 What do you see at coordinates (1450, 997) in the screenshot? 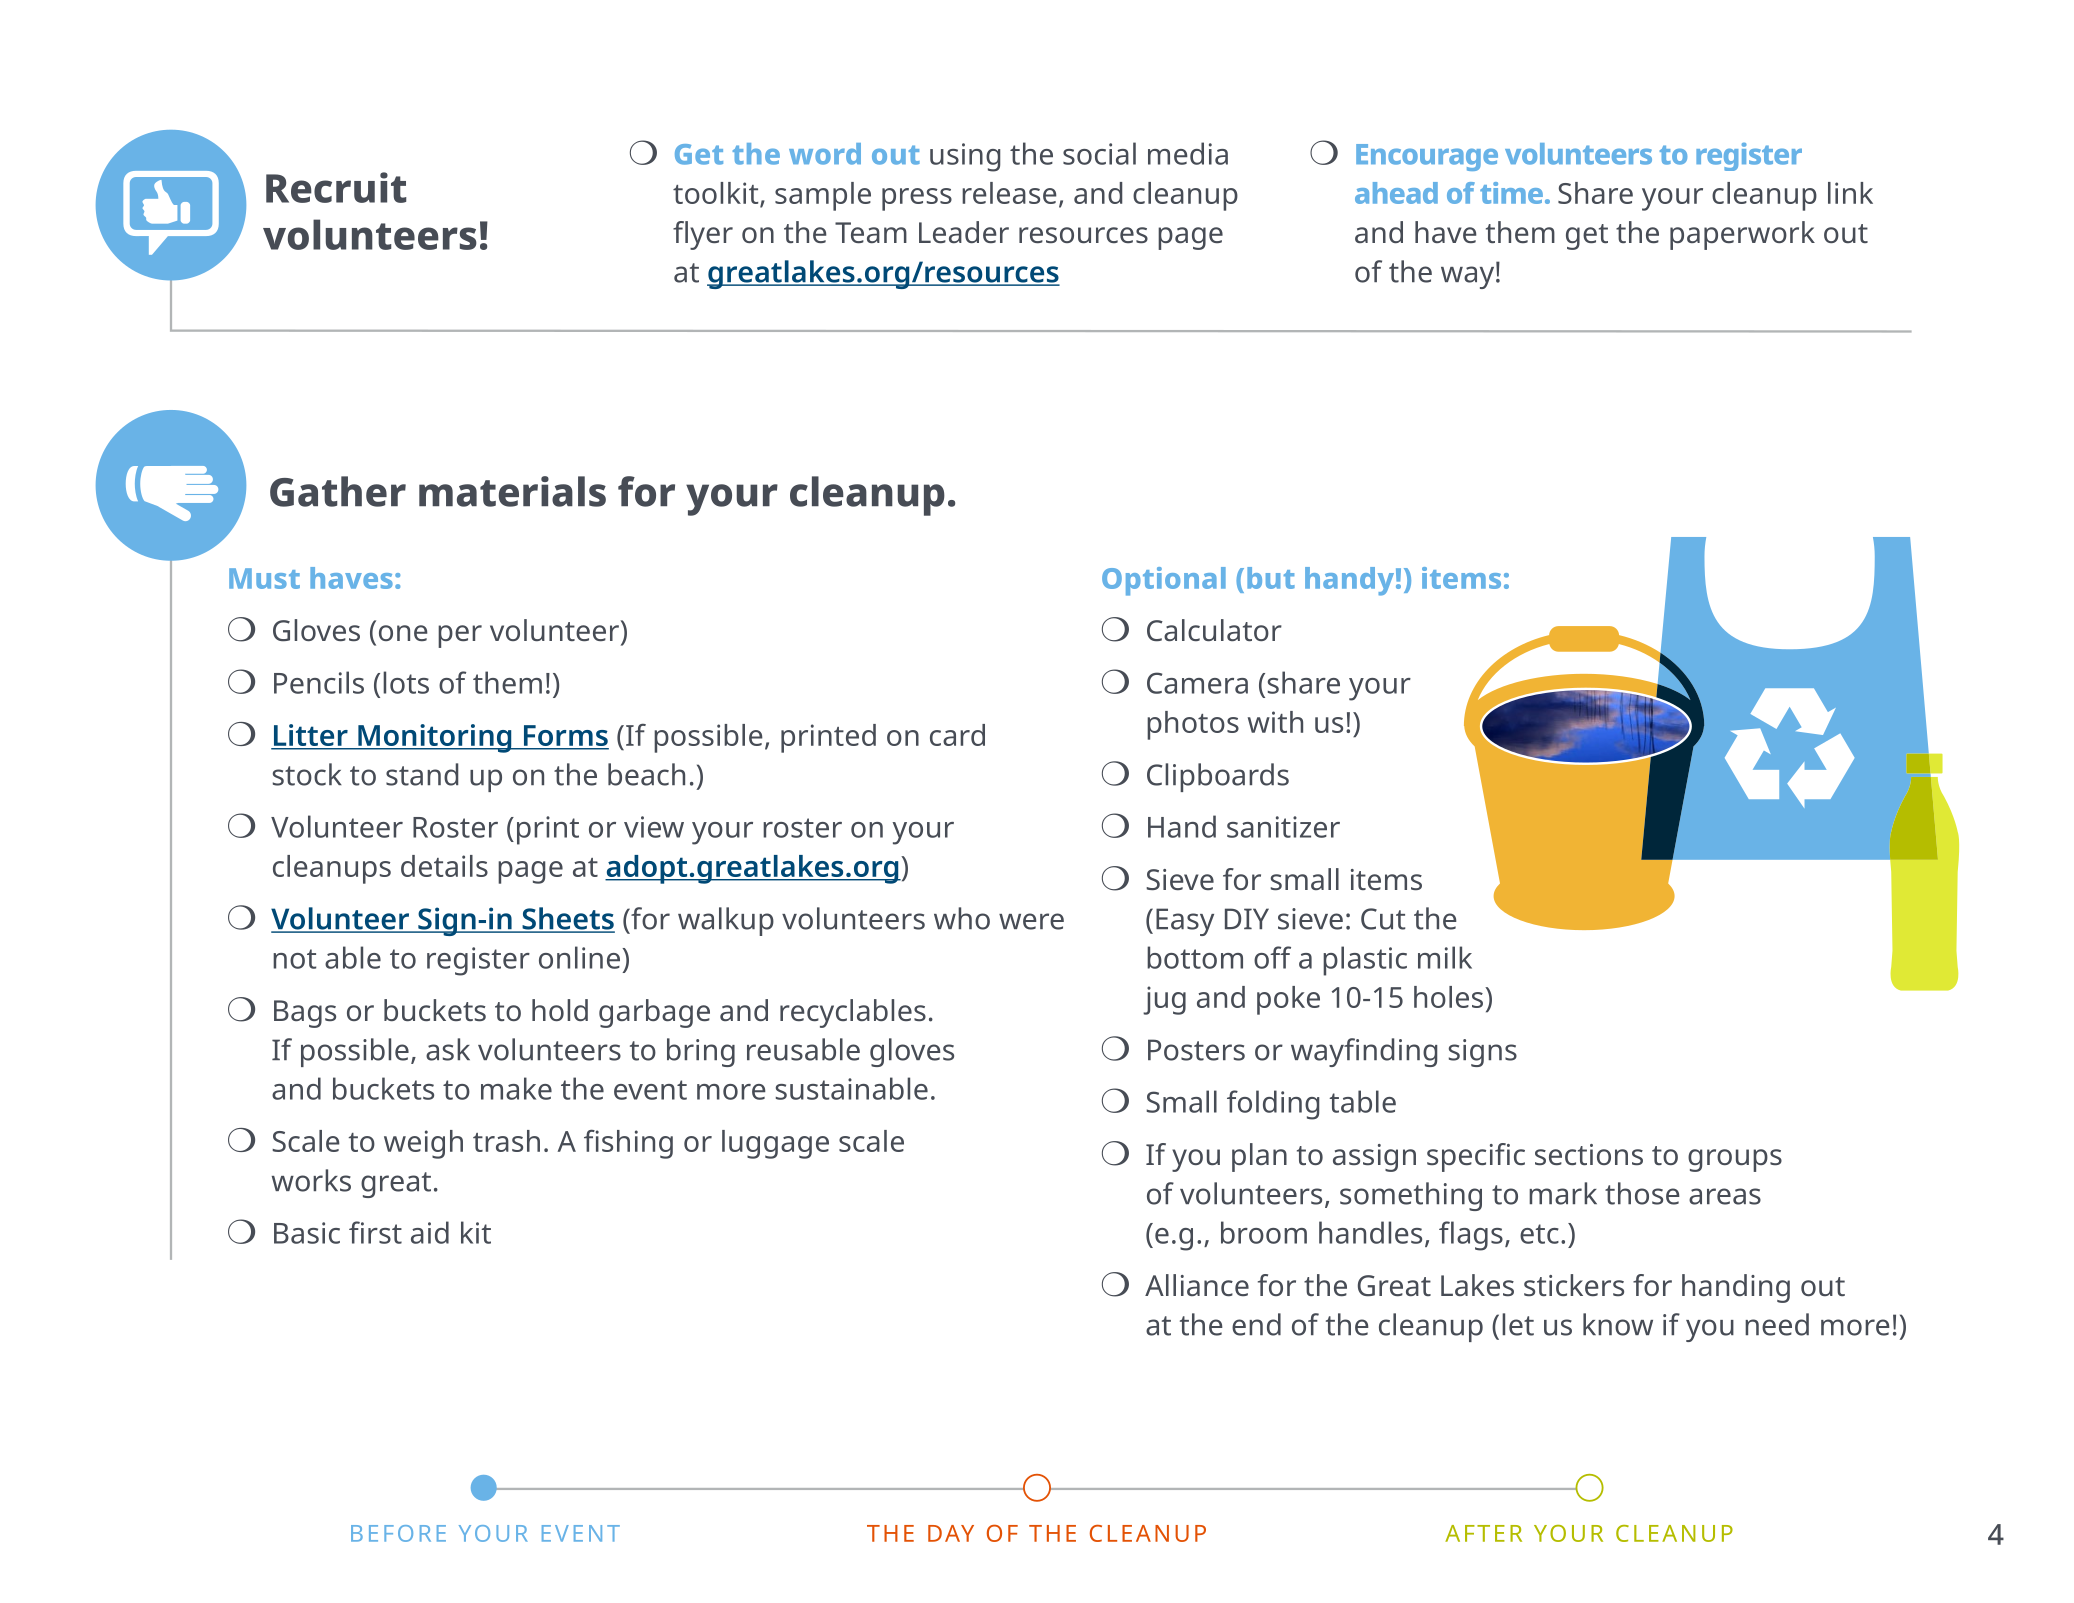
I see `holes` at bounding box center [1450, 997].
